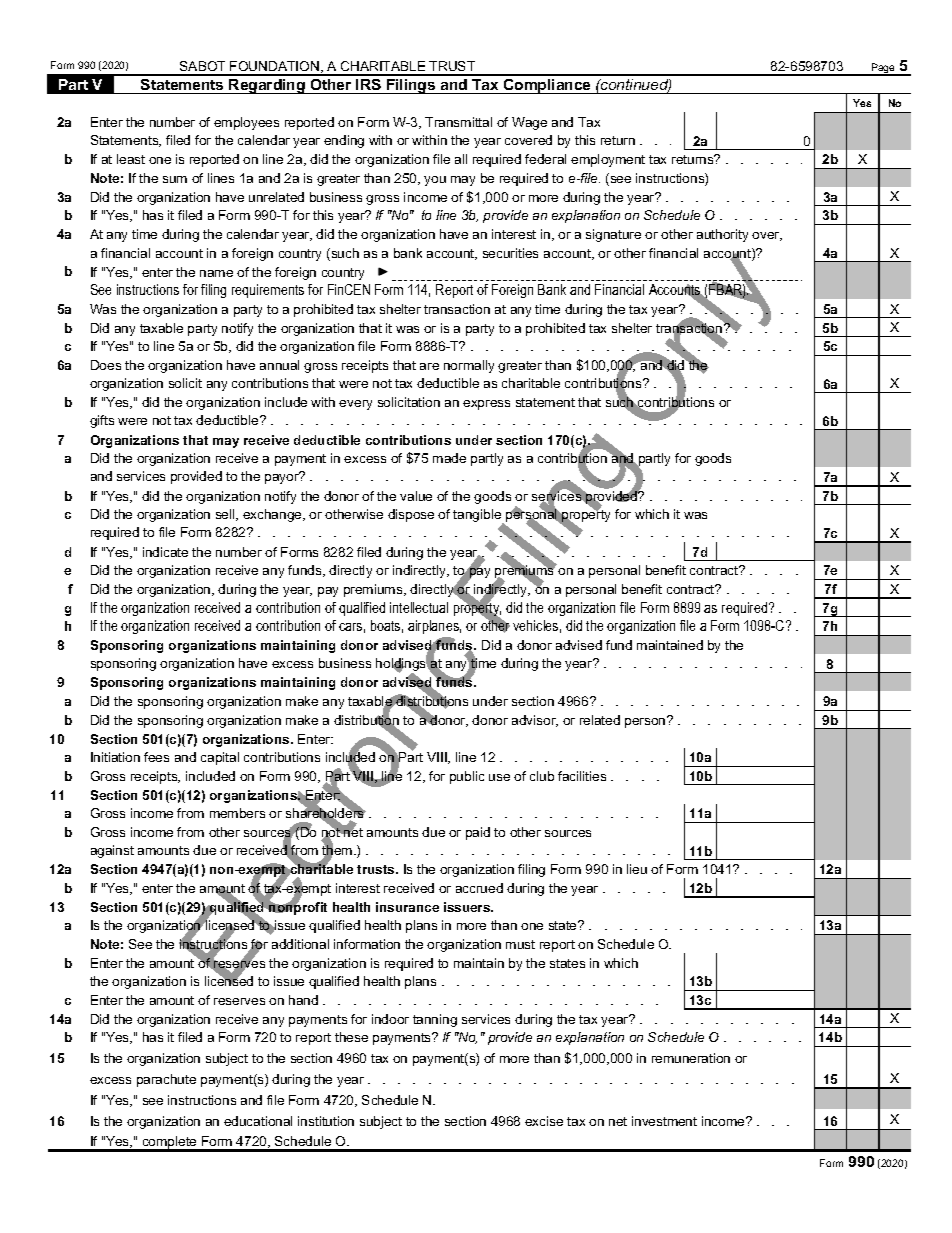 This screenshot has width=952, height=1233. I want to click on members, so click(237, 813).
